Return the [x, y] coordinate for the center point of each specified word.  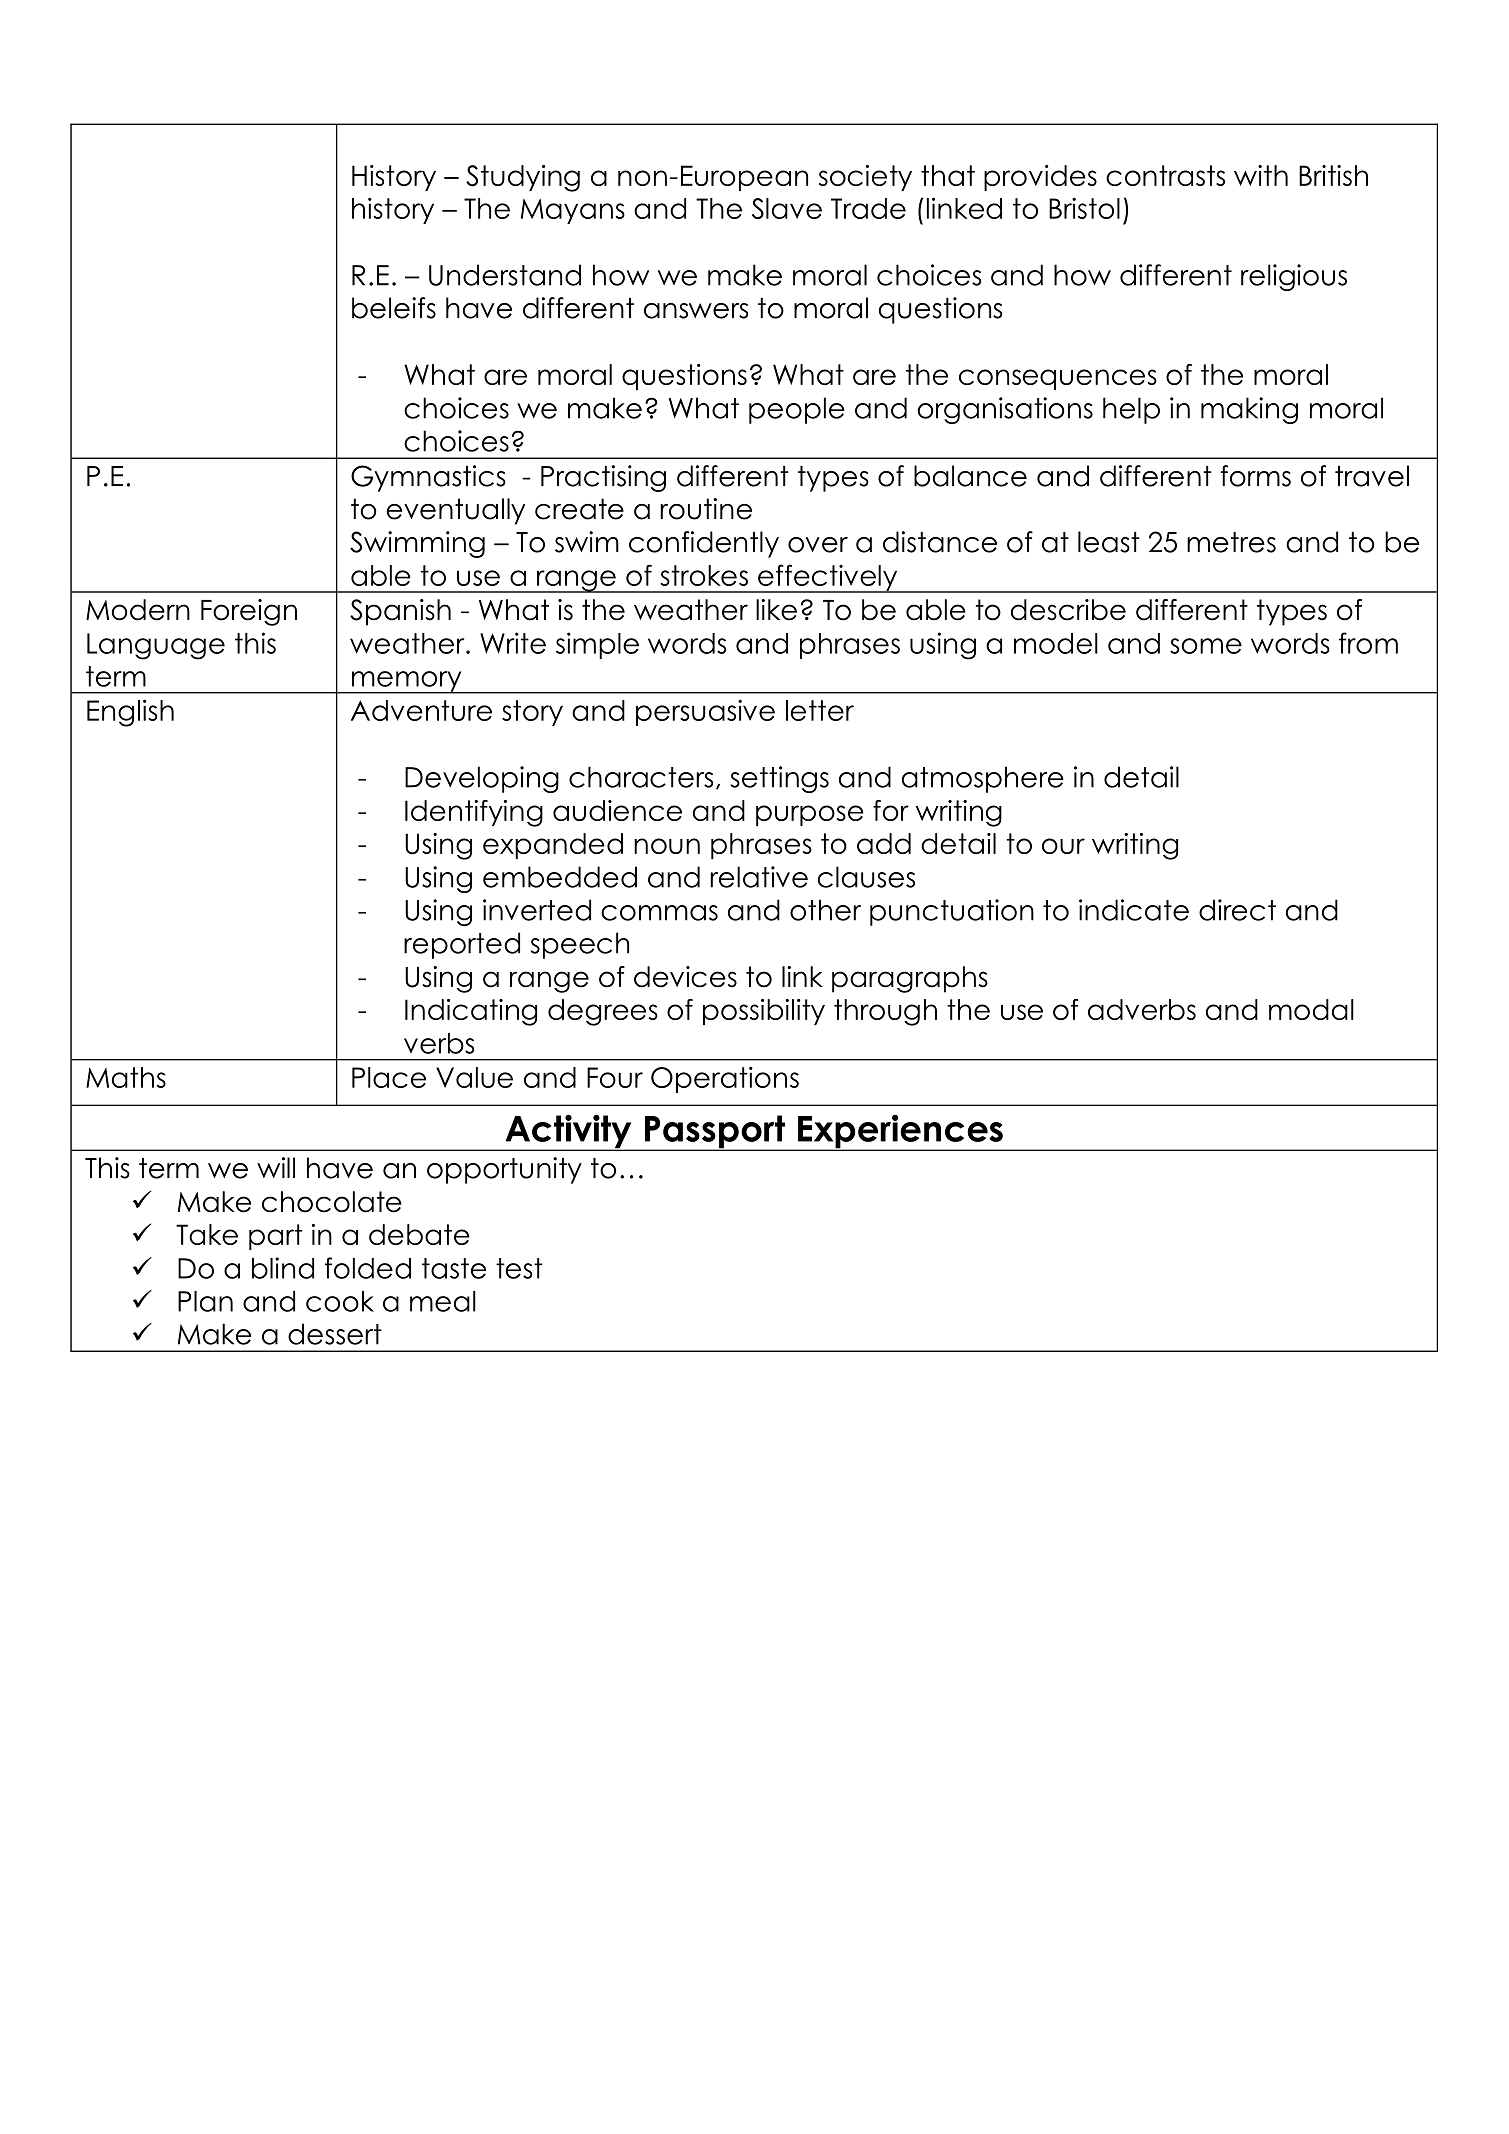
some [1206, 646]
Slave [787, 208]
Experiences [900, 1132]
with [1261, 175]
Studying [523, 178]
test [519, 1268]
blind [283, 1268]
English [130, 713]
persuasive [705, 712]
